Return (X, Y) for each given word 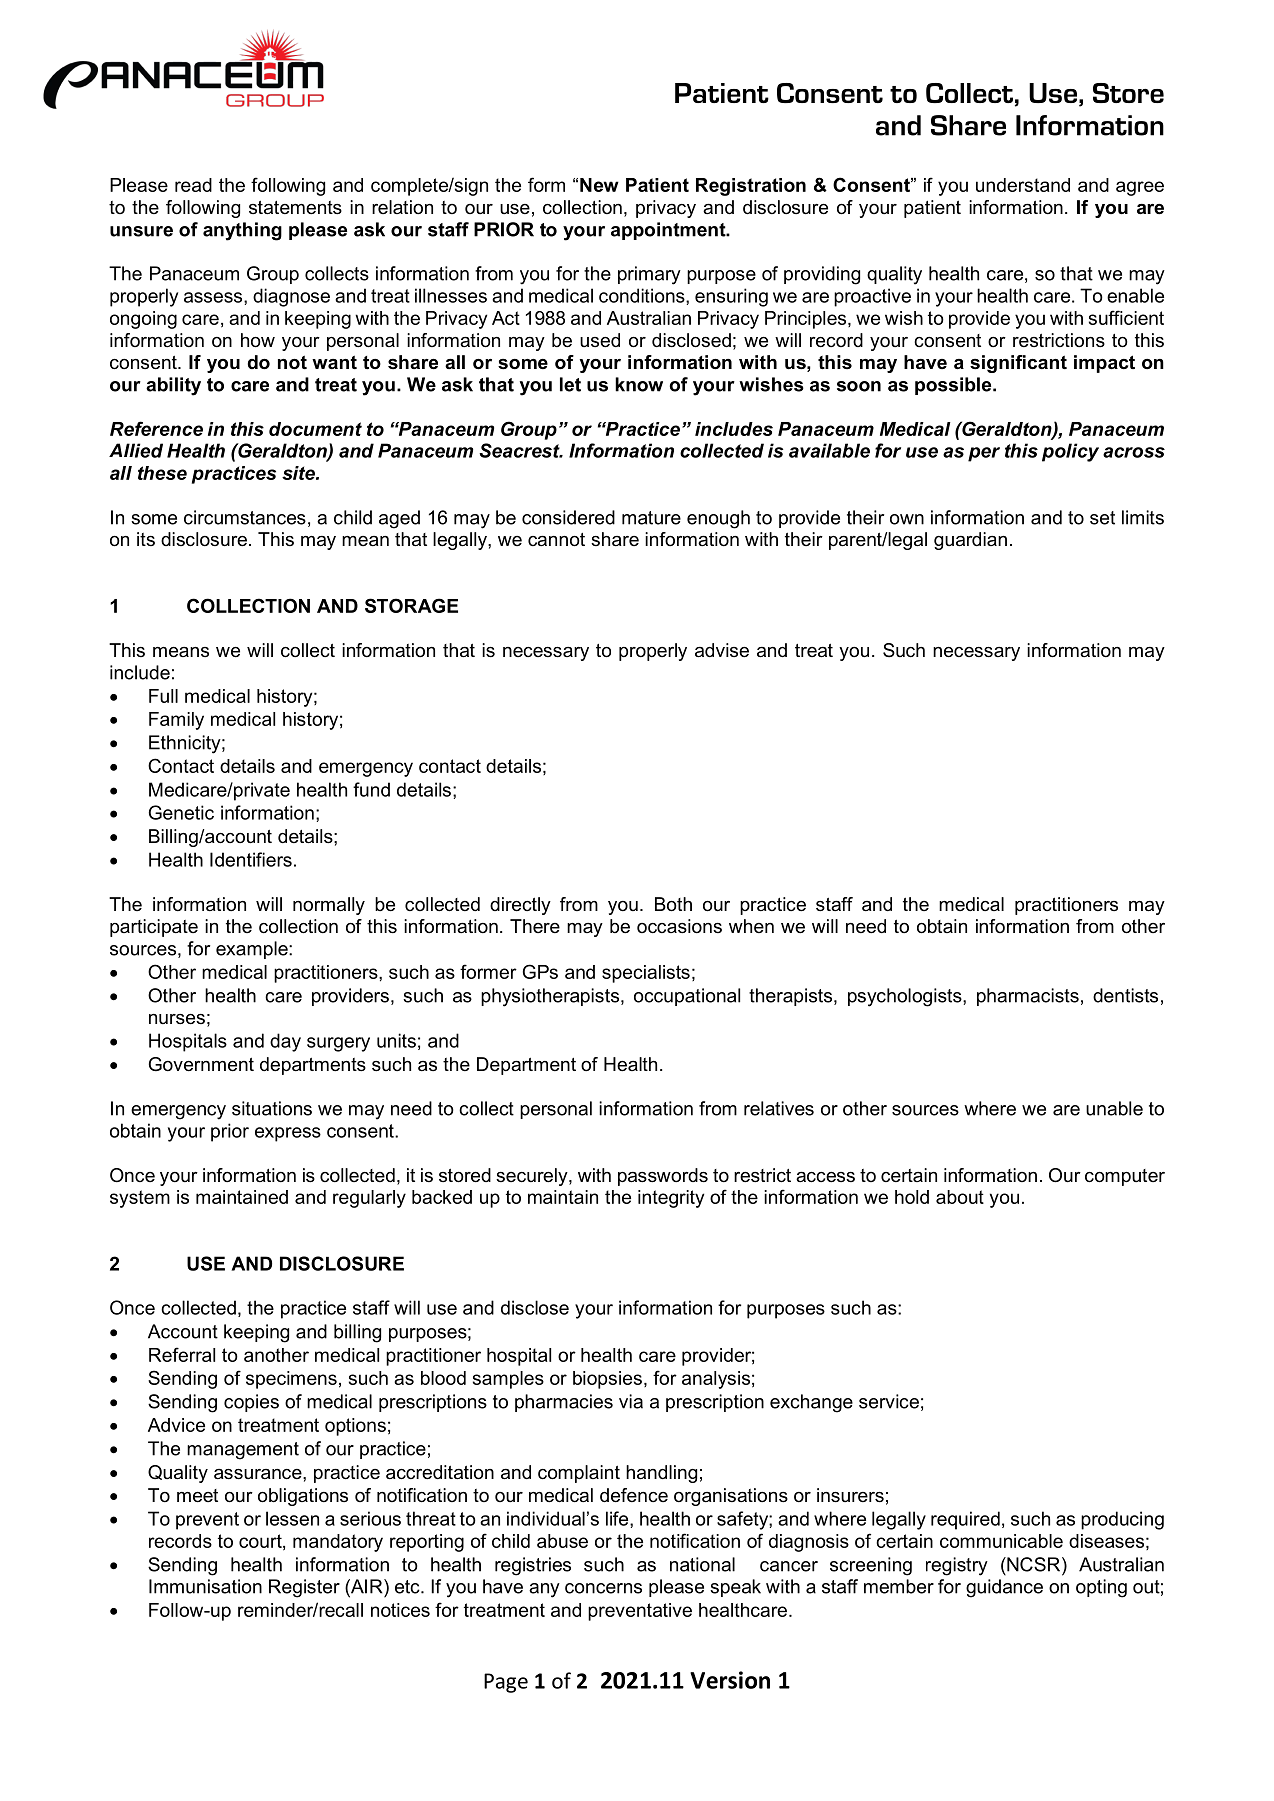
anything (242, 231)
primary (649, 275)
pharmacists (1028, 997)
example (253, 950)
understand (1023, 185)
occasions (679, 926)
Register (304, 1588)
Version (730, 1680)
